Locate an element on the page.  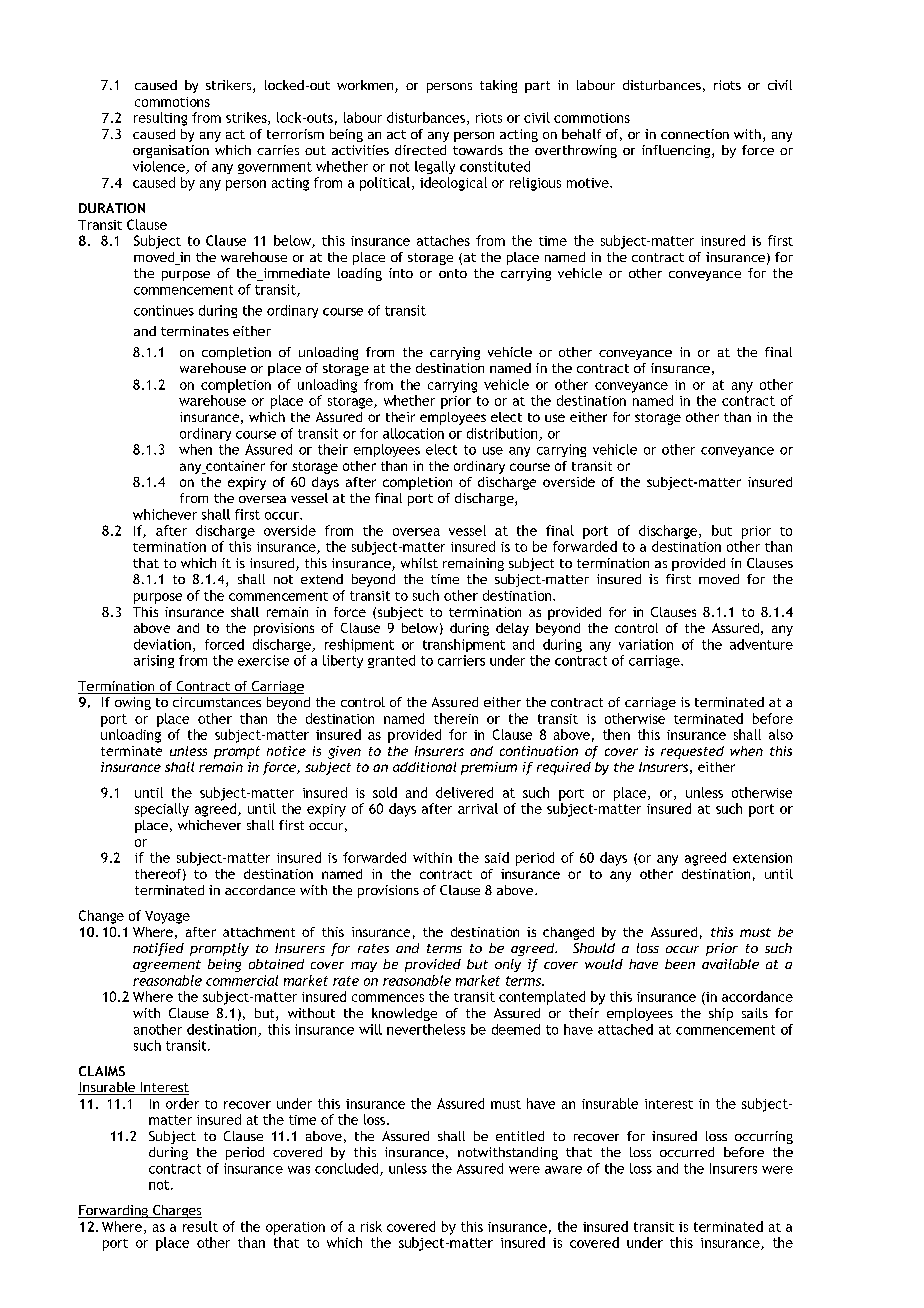
risk is located at coordinates (371, 1226).
